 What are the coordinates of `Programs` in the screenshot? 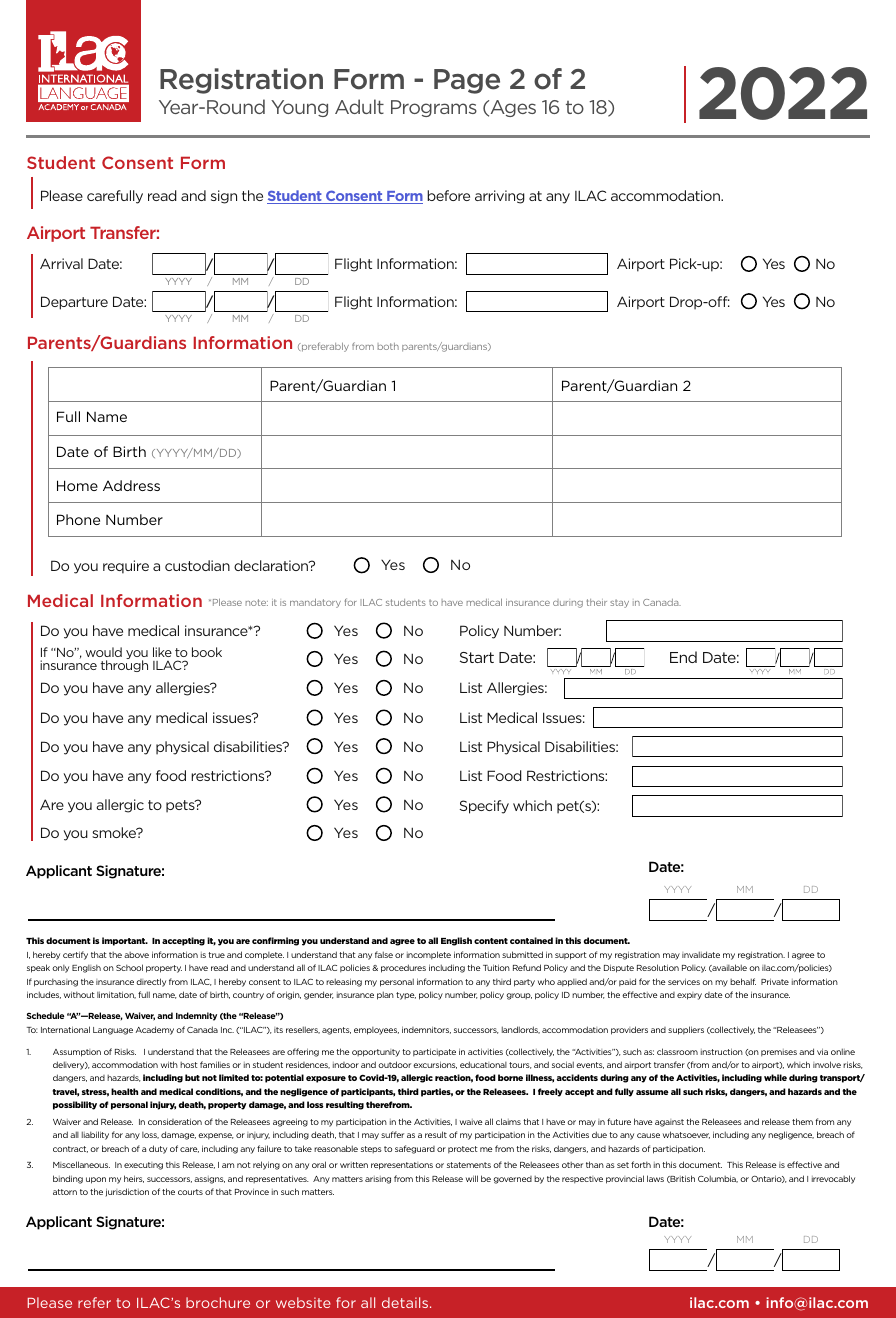 It's located at (434, 108).
